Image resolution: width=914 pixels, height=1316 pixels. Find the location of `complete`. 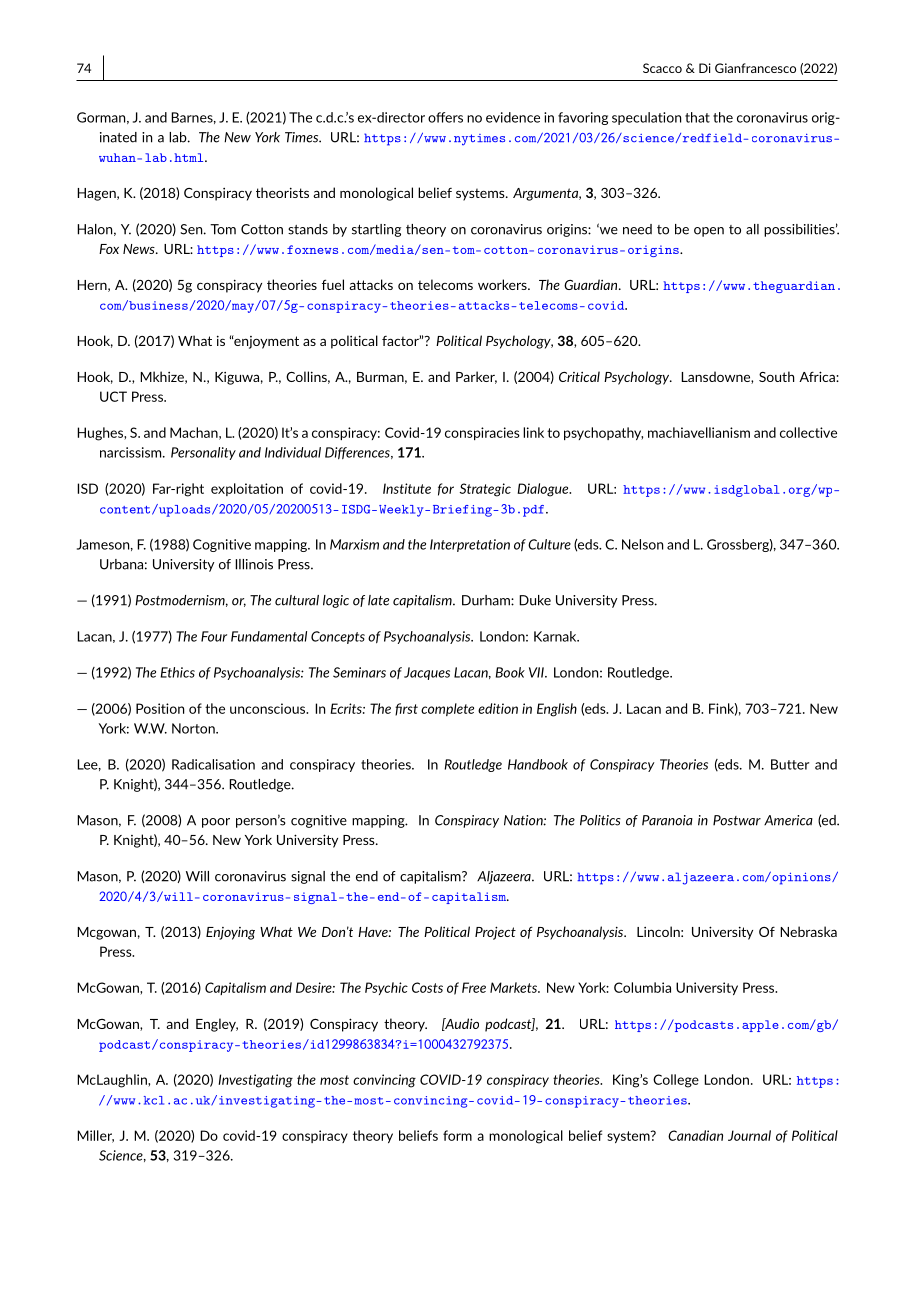

complete is located at coordinates (447, 709).
